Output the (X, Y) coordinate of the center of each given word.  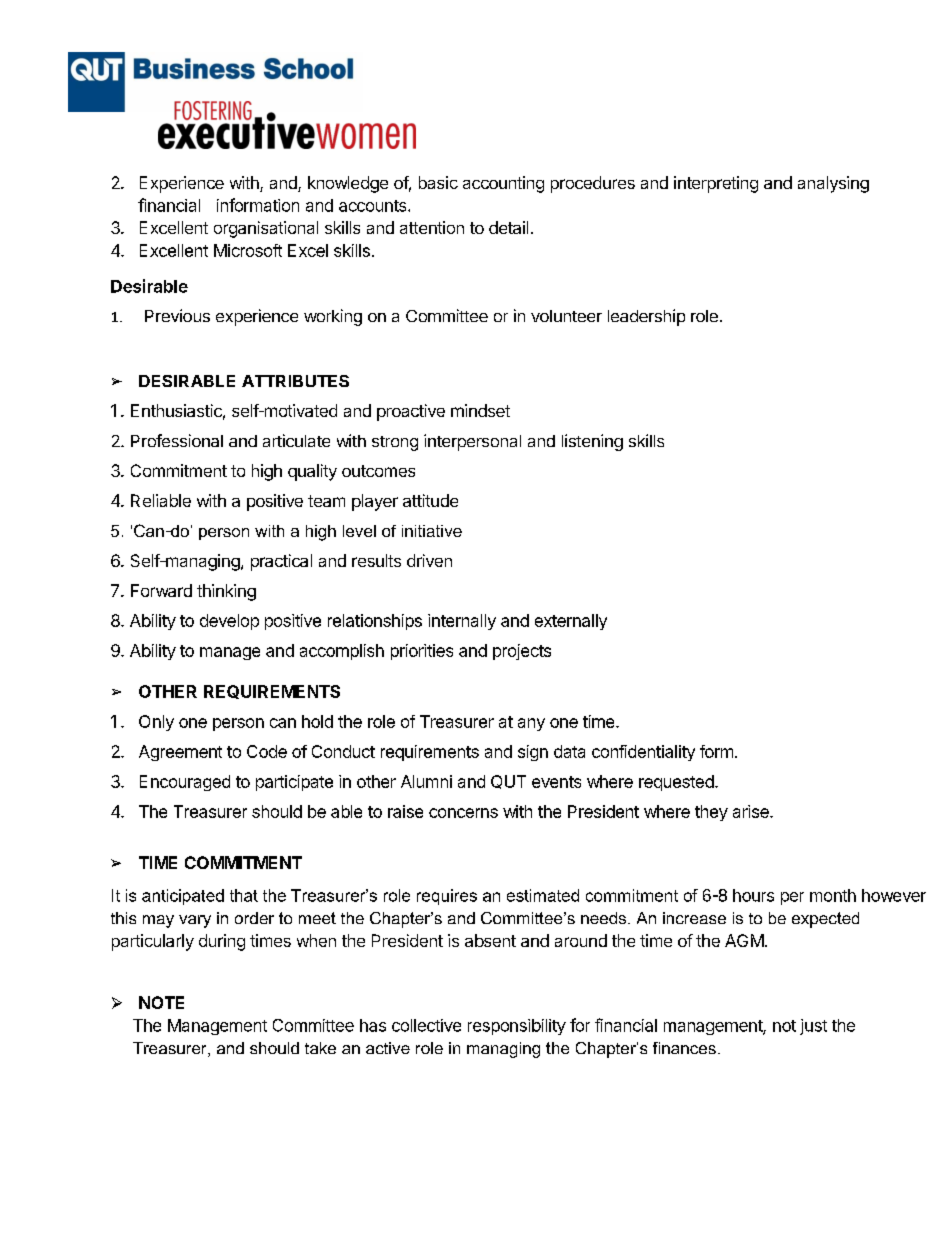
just (813, 1027)
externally (571, 622)
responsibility (517, 1027)
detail (508, 227)
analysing (833, 184)
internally (462, 622)
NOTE (161, 1002)
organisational (266, 229)
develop (229, 622)
